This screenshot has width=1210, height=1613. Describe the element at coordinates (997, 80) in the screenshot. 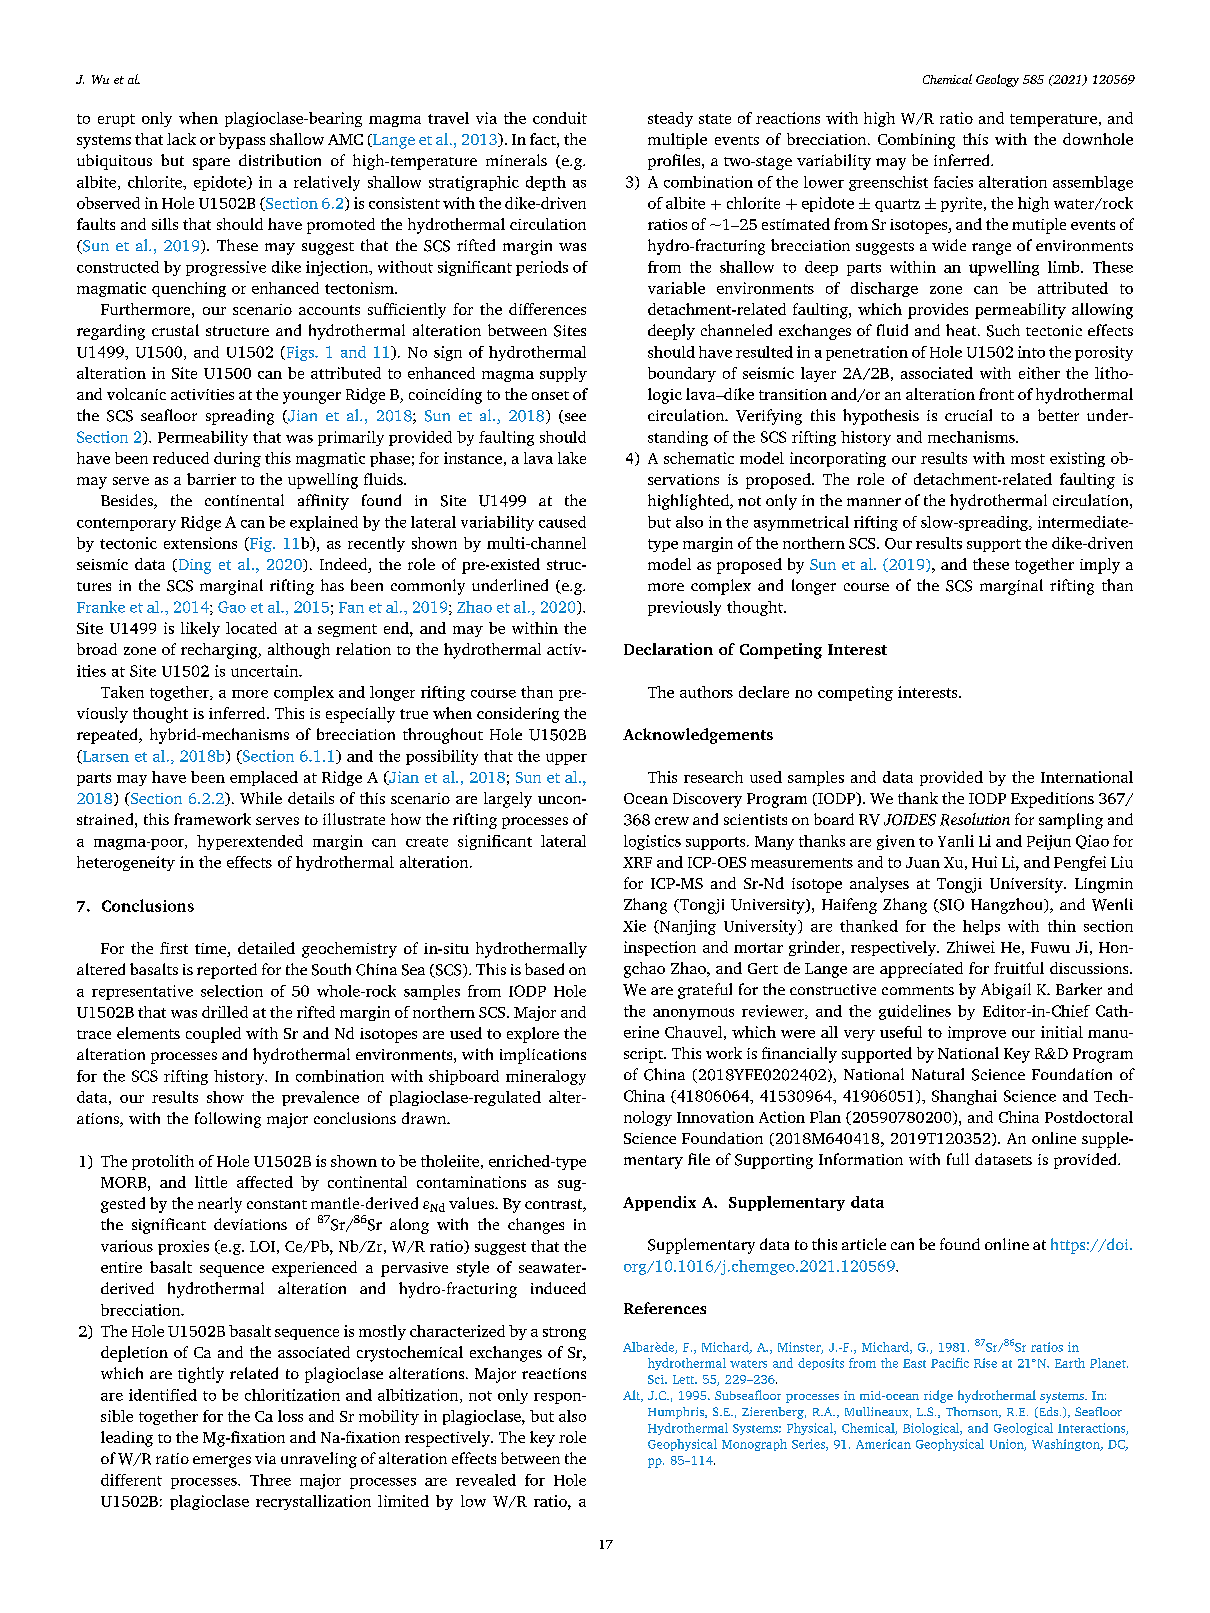

I see `Geology` at that location.
